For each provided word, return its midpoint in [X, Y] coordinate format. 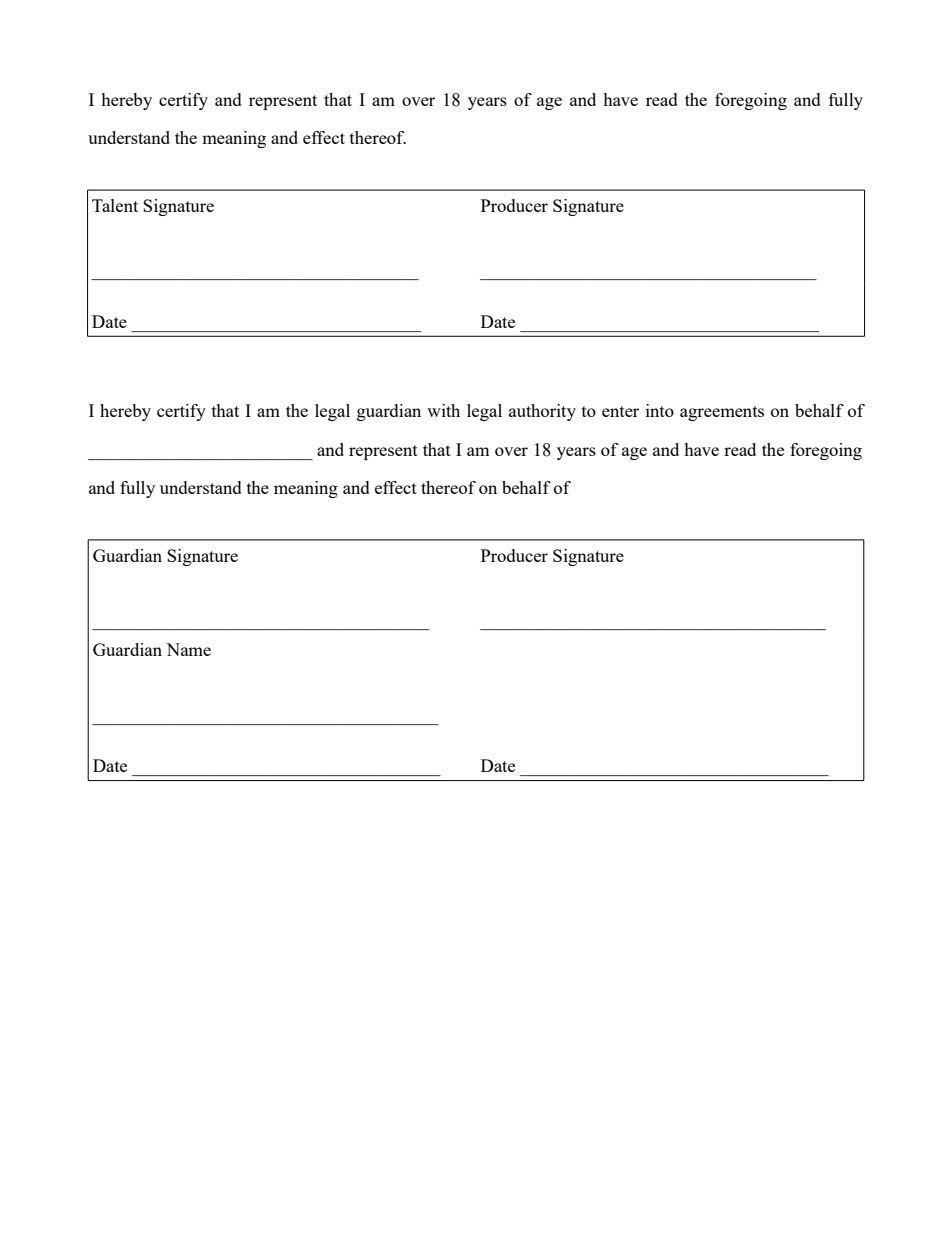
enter [620, 411]
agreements [722, 413]
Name [188, 649]
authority [542, 412]
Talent [115, 205]
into [660, 410]
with [443, 410]
